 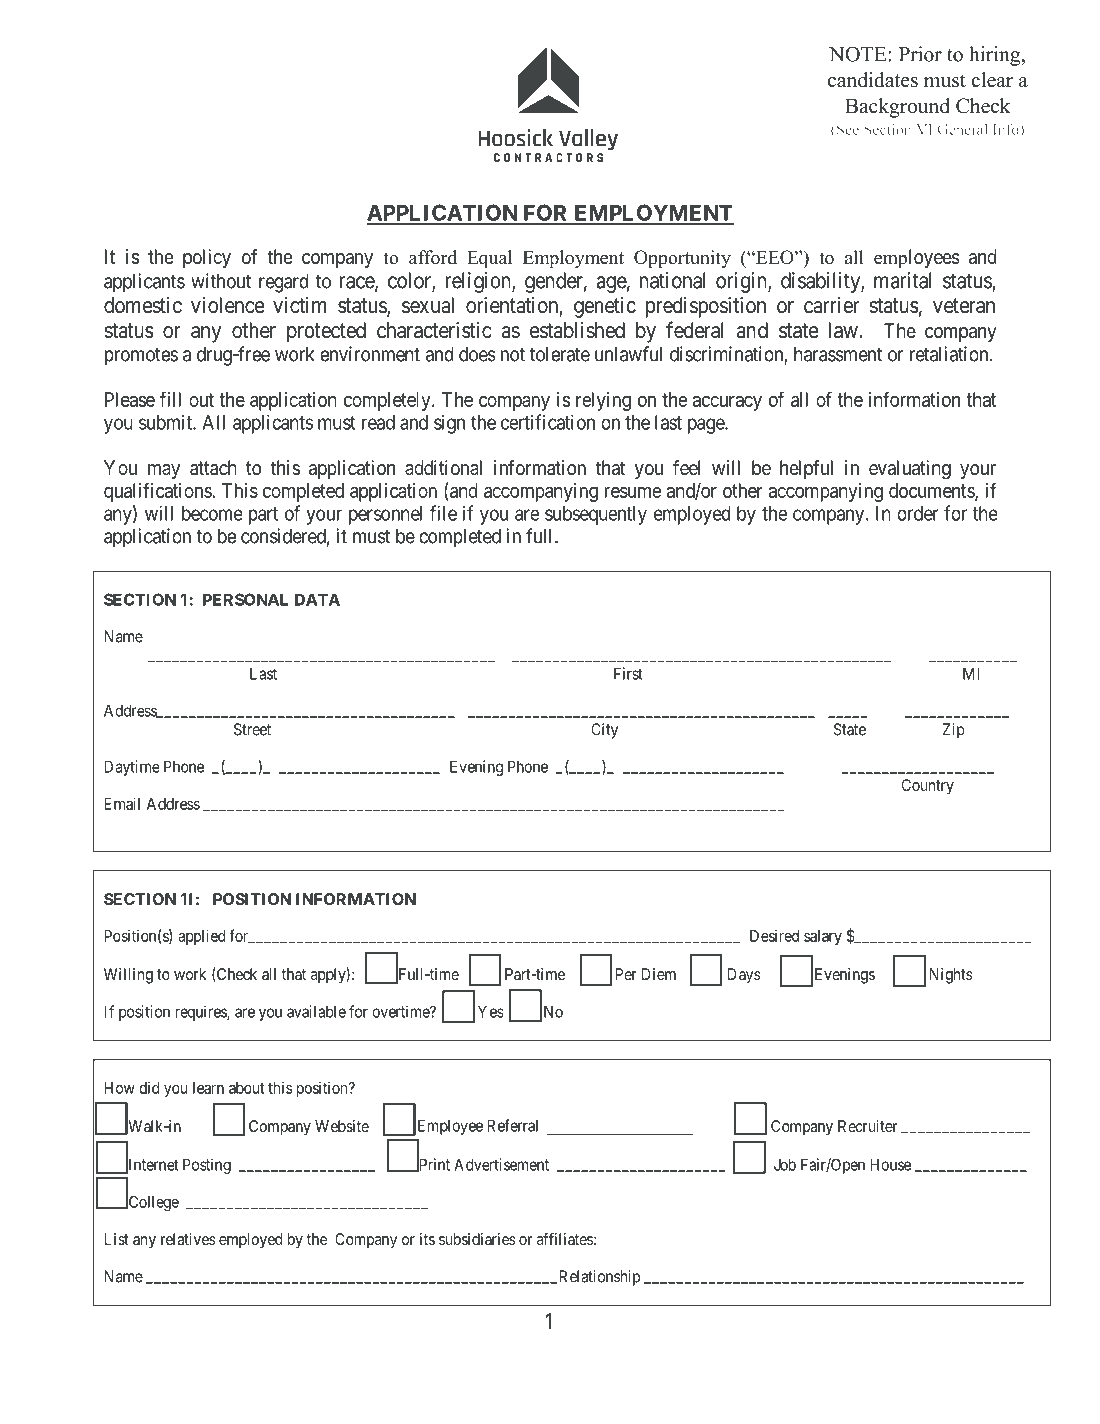 What do you see at coordinates (122, 803) in the screenshot?
I see `Email` at bounding box center [122, 803].
